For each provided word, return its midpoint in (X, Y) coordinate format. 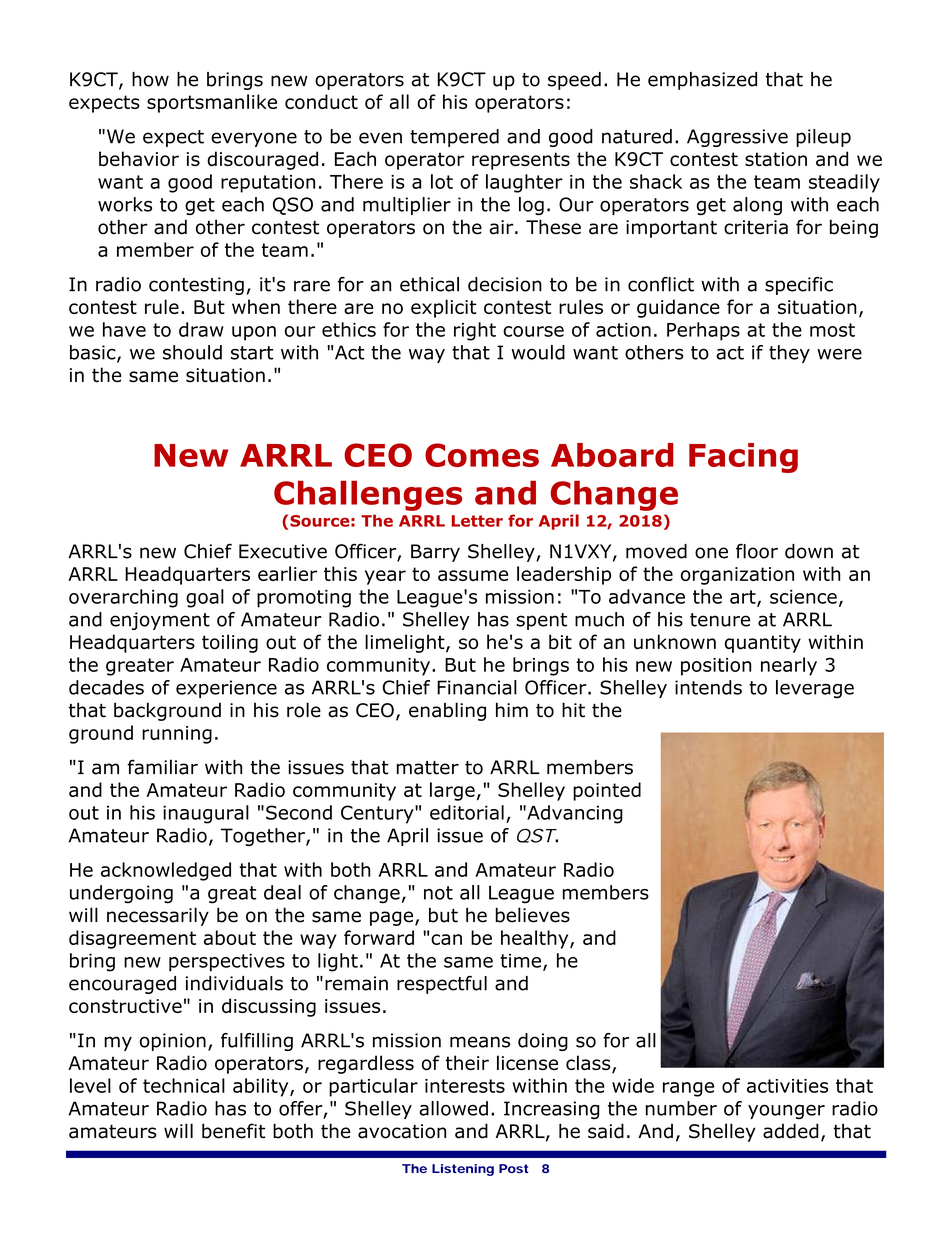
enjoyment (160, 621)
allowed (453, 1108)
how (150, 79)
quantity (763, 644)
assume (473, 575)
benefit (233, 1131)
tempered (454, 138)
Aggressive (737, 138)
